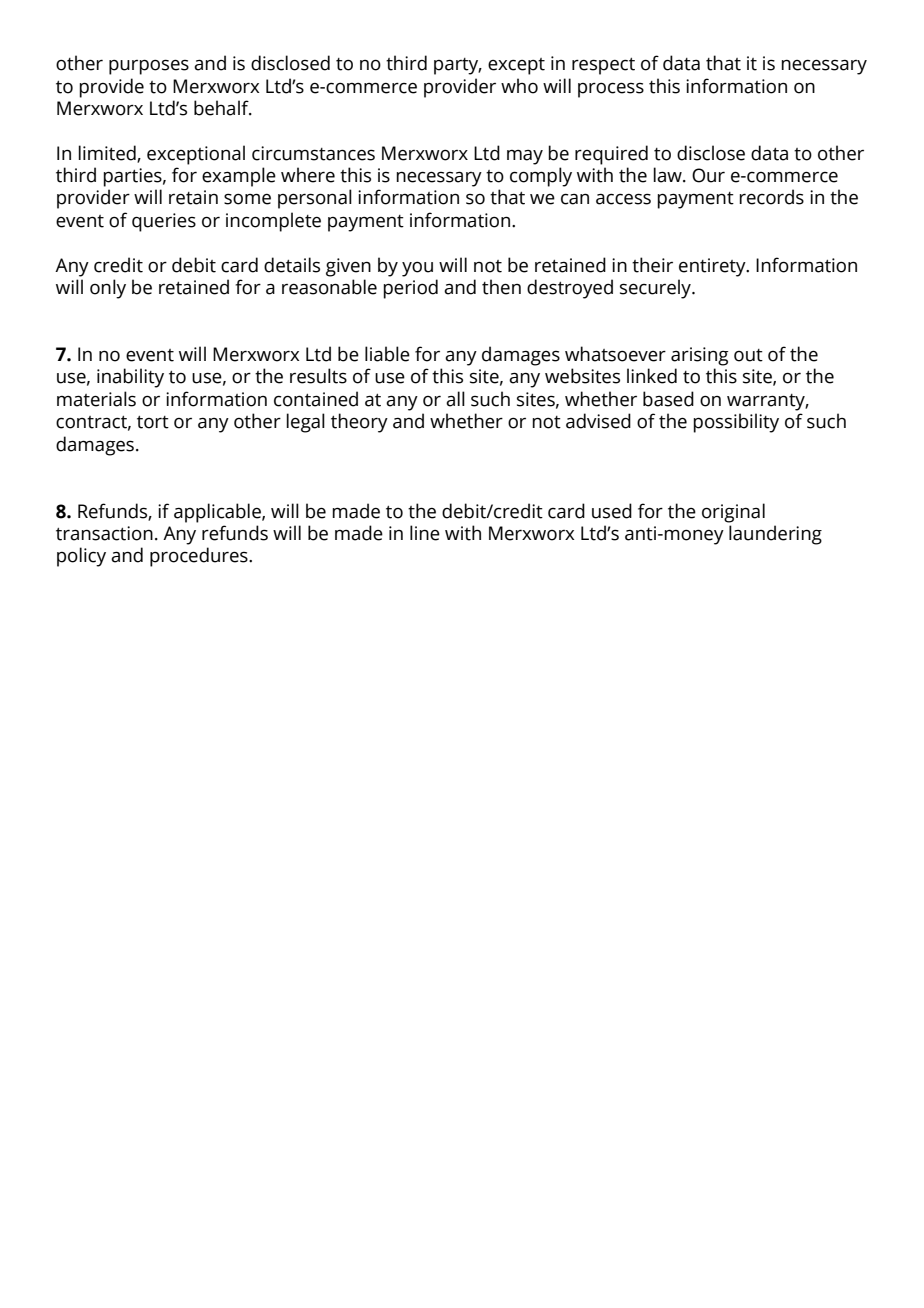 This document has width=924, height=1308. What do you see at coordinates (736, 423) in the document?
I see `possibility` at bounding box center [736, 423].
